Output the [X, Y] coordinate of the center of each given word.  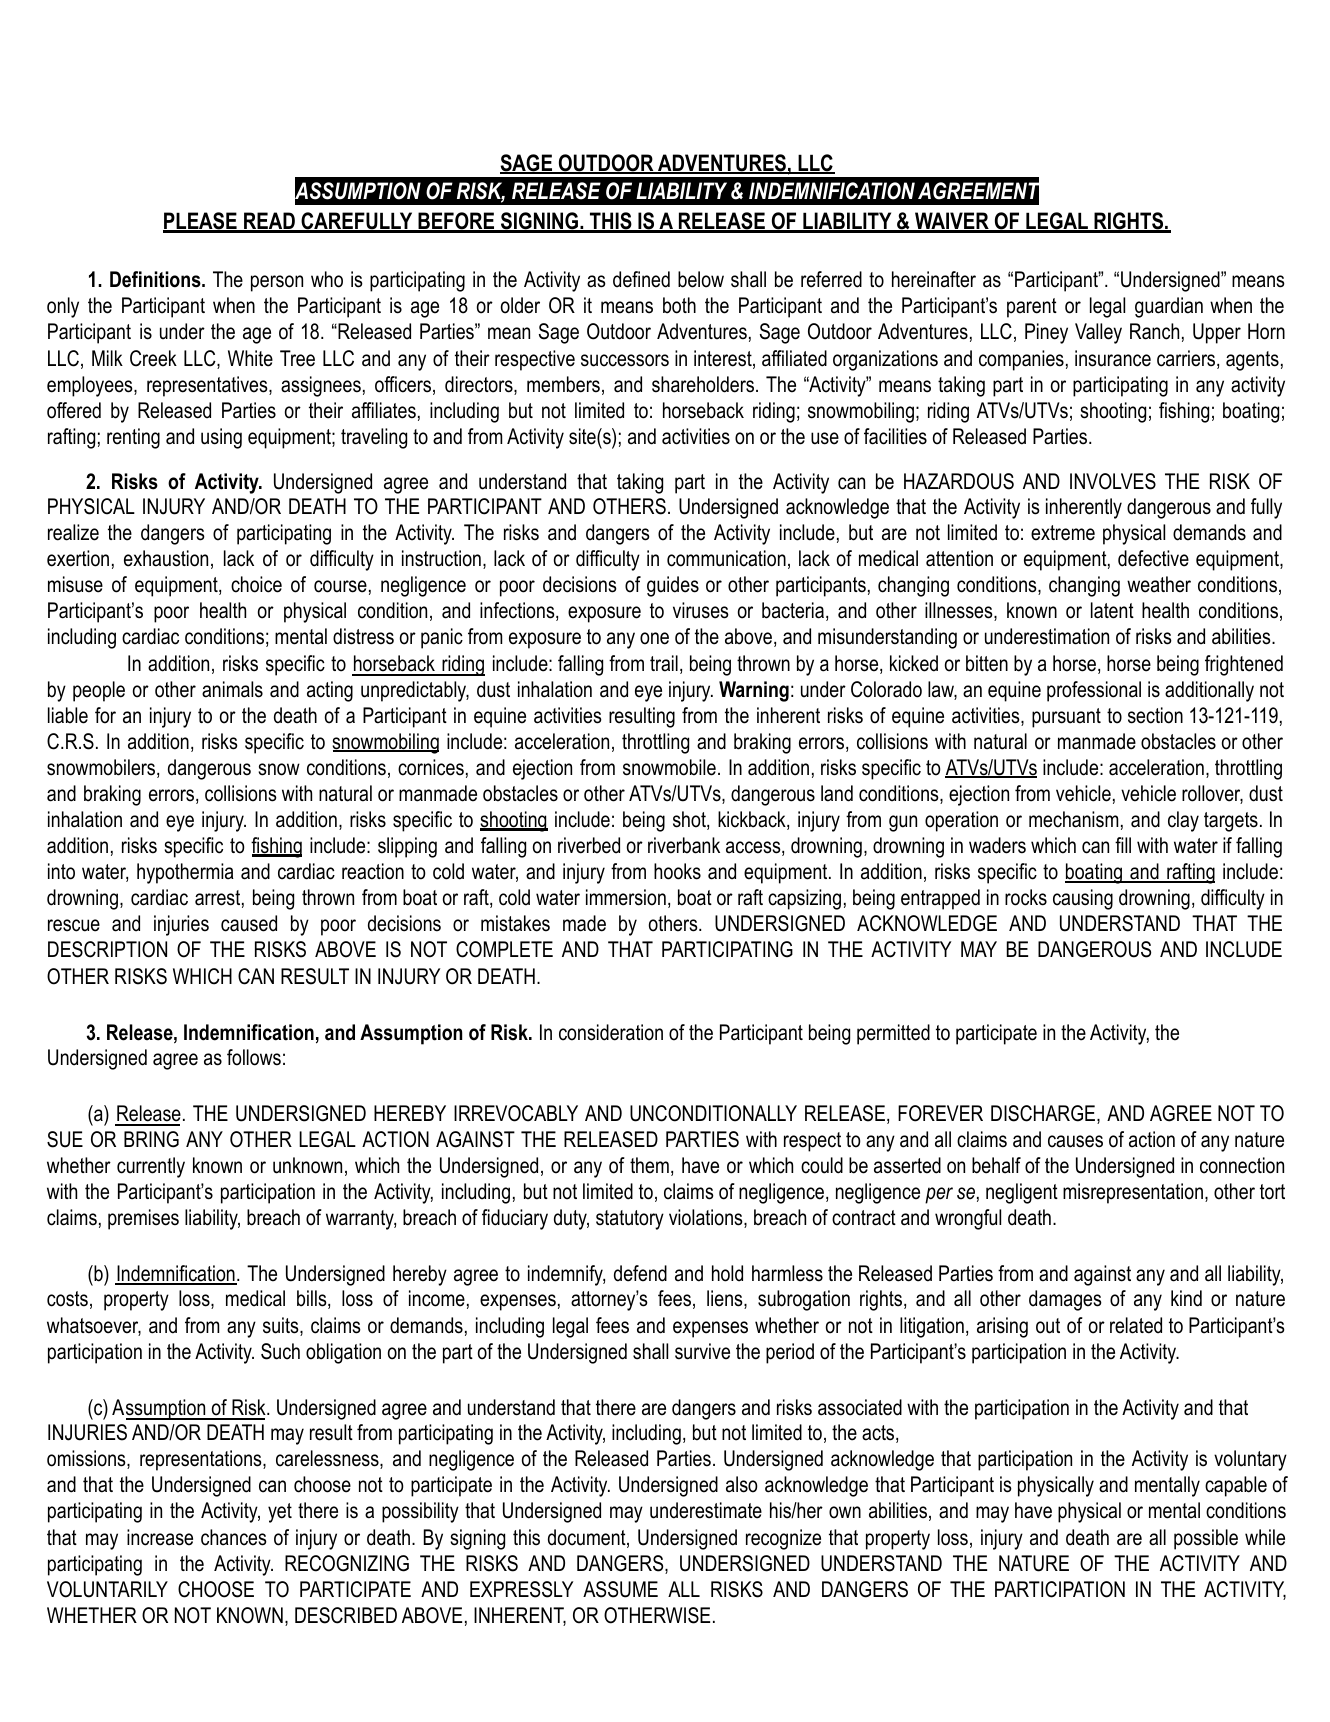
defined [641, 279]
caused [249, 923]
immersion [626, 897]
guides [673, 586]
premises [143, 1219]
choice [256, 584]
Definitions [156, 279]
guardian [1169, 307]
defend [640, 1273]
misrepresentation [1133, 1193]
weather [1159, 584]
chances [234, 1537]
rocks [1026, 897]
